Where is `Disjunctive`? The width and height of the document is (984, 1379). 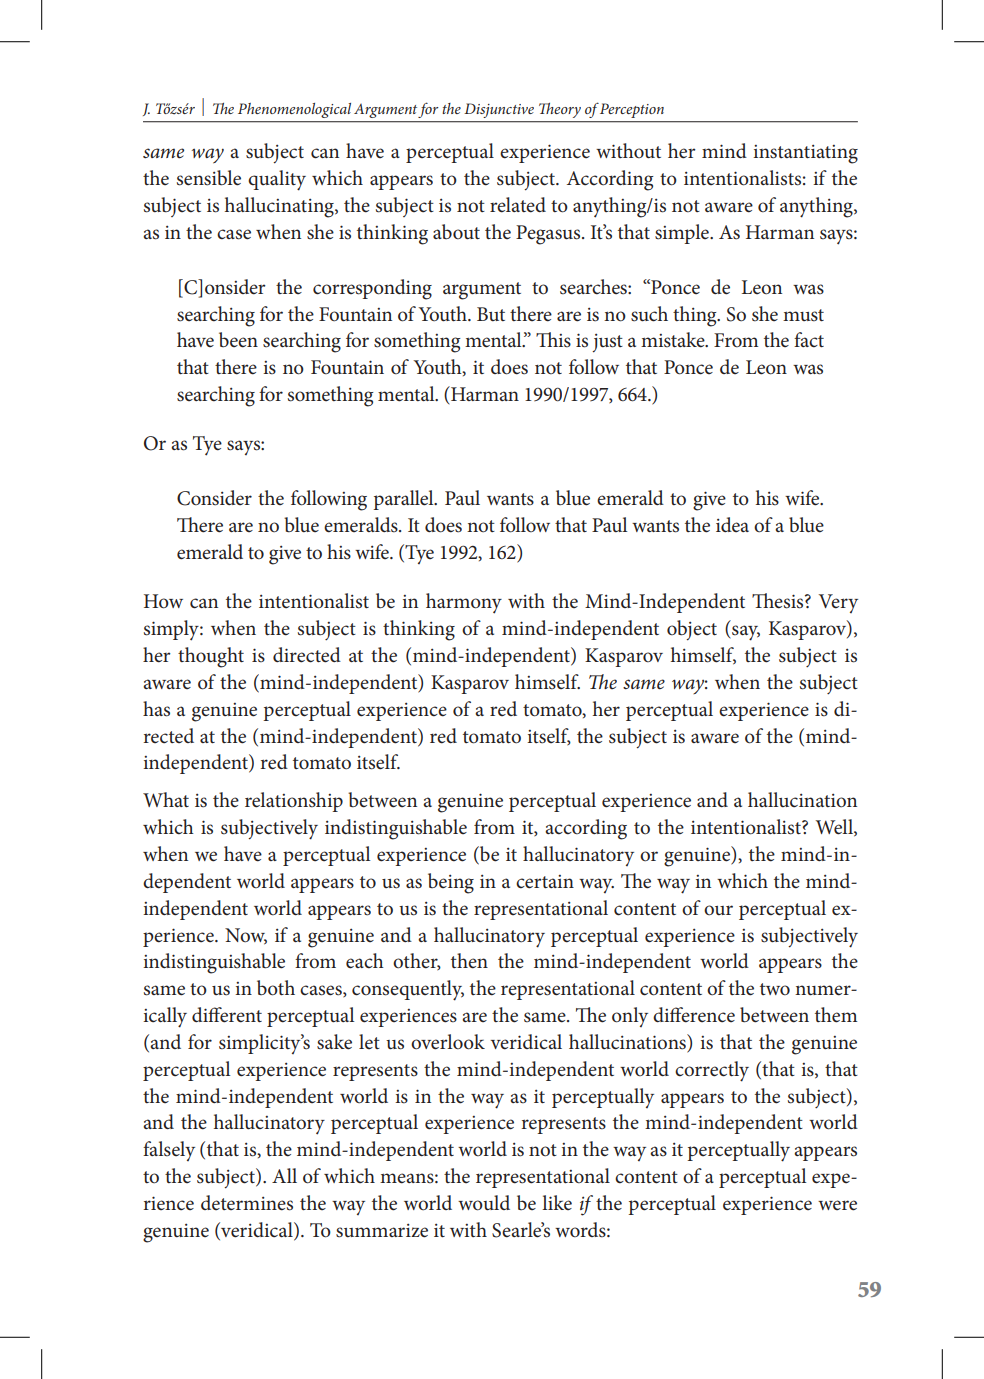 Disjunctive is located at coordinates (499, 110).
